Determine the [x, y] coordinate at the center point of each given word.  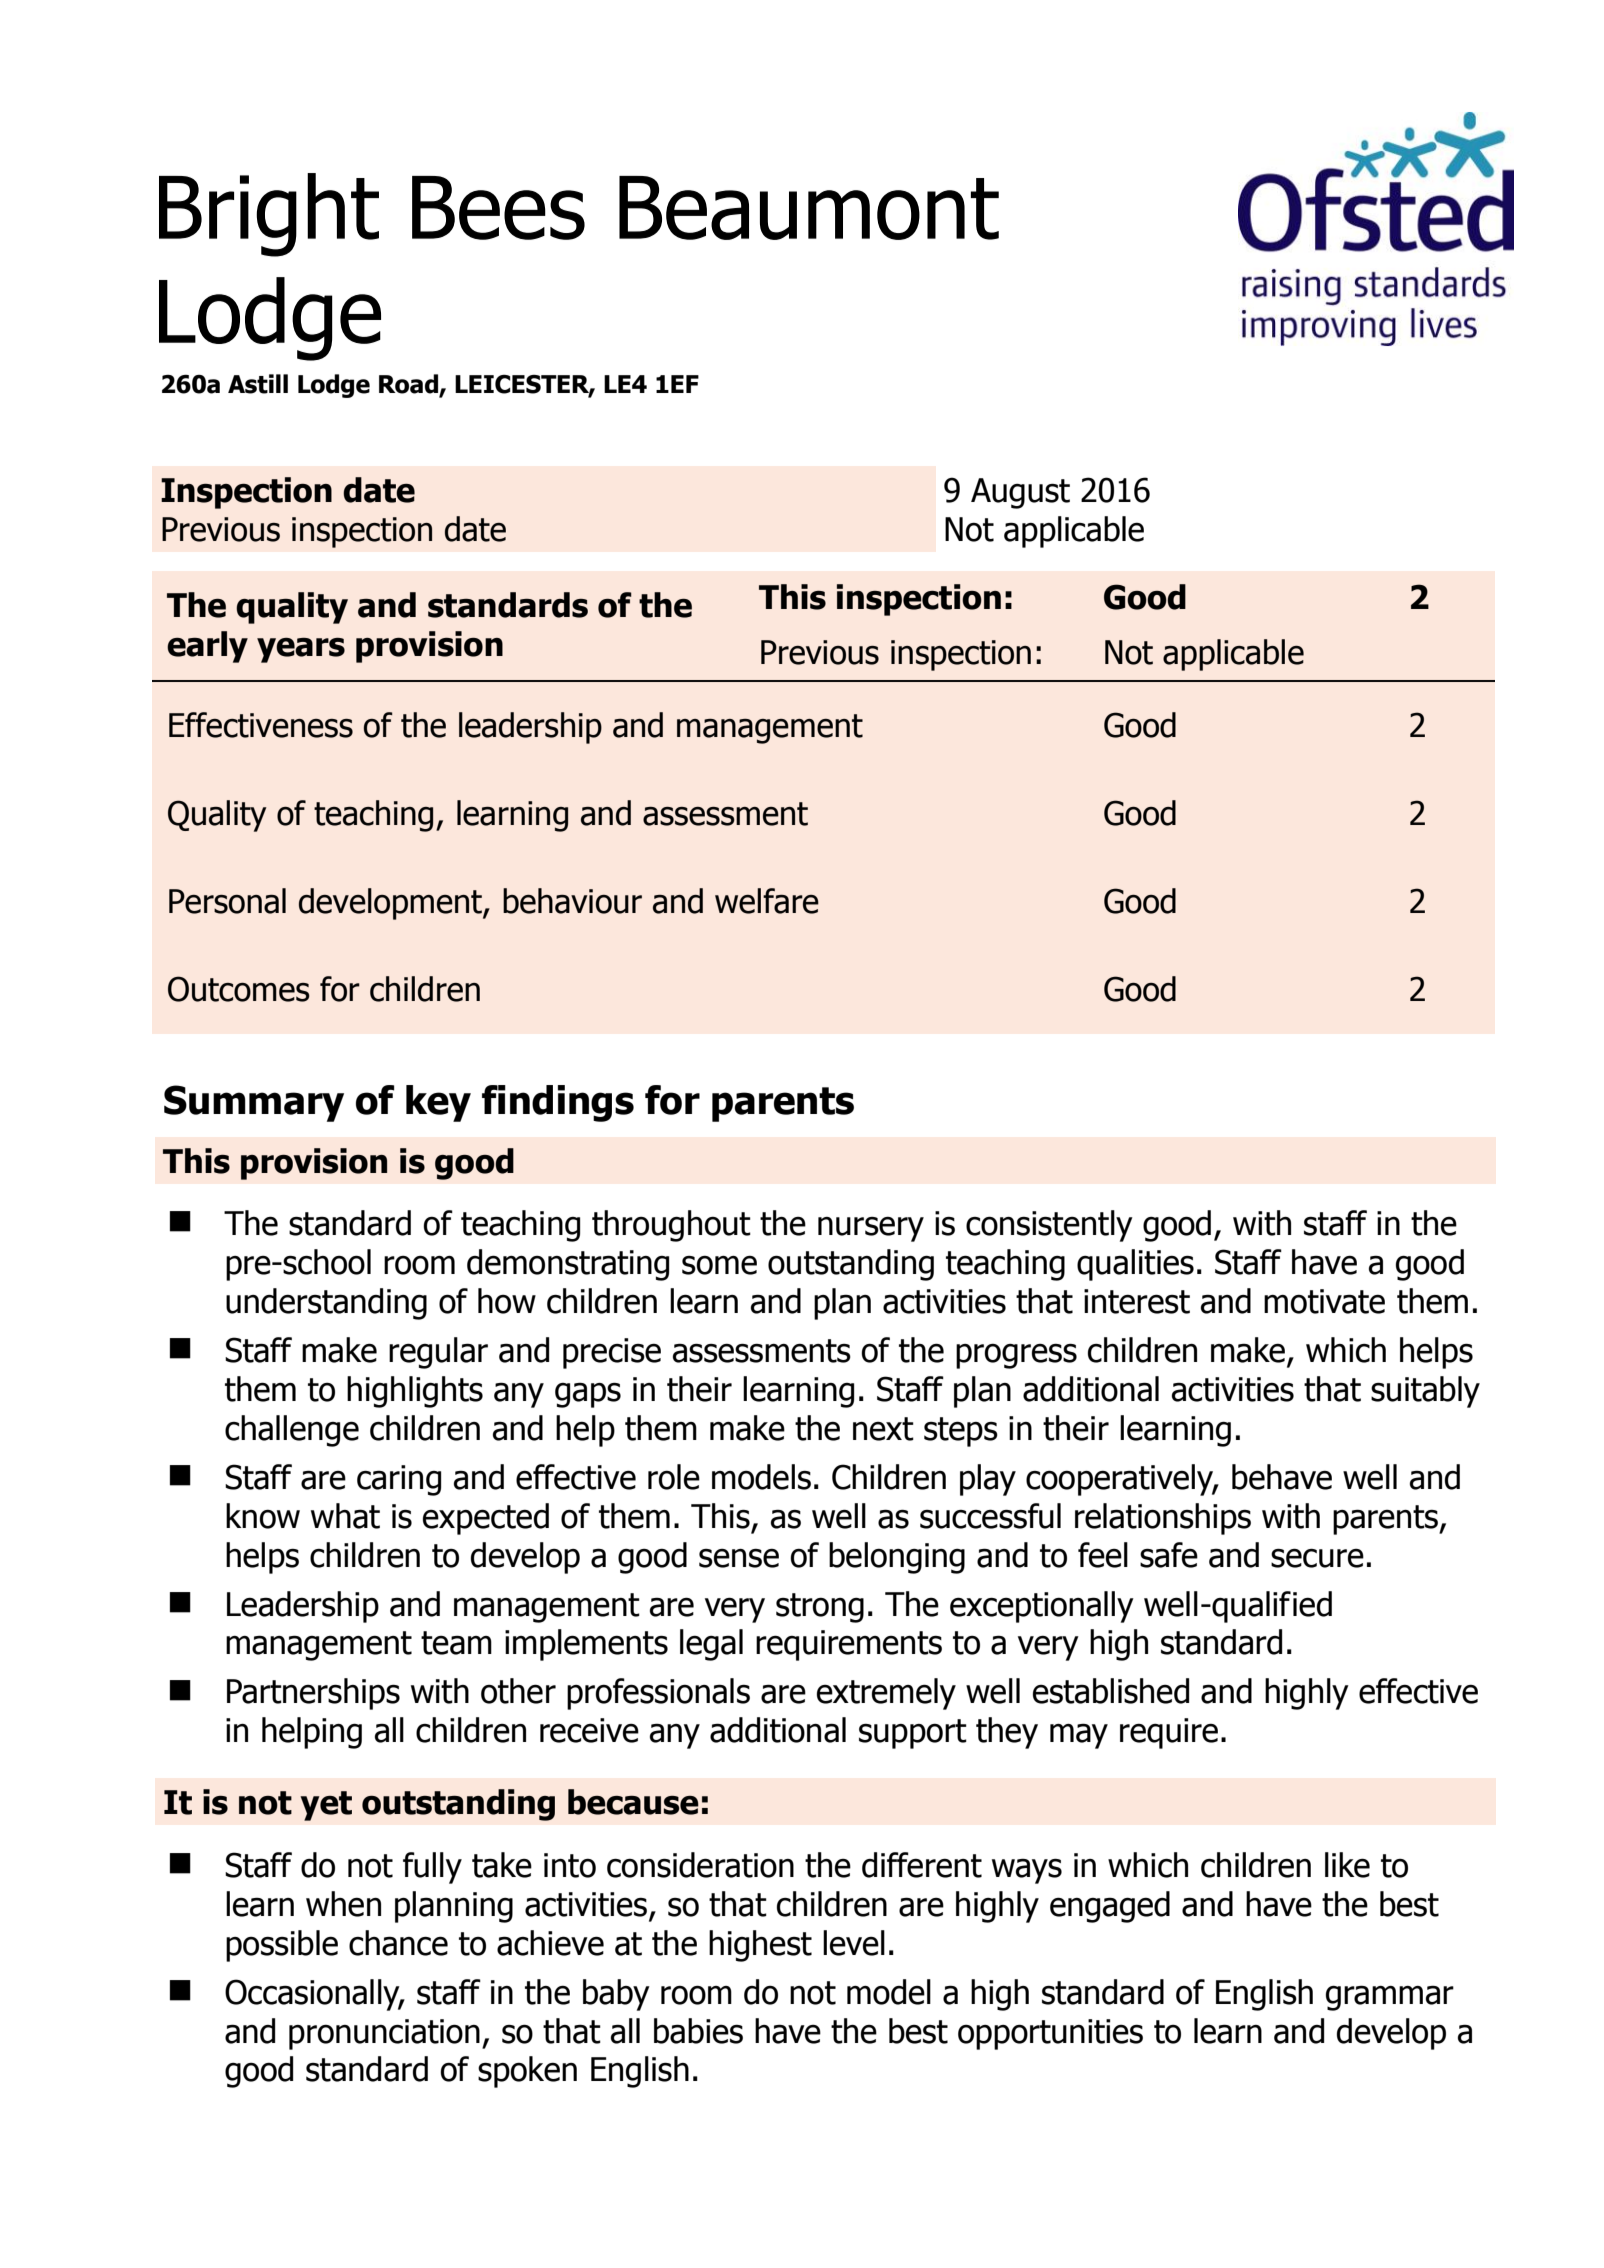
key [438, 1103]
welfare [767, 901]
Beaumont [809, 208]
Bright [269, 215]
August [1020, 493]
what [345, 1516]
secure [1317, 1558]
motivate [1324, 1301]
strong [820, 1608]
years [301, 650]
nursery [871, 1229]
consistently [1049, 1226]
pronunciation [384, 2034]
